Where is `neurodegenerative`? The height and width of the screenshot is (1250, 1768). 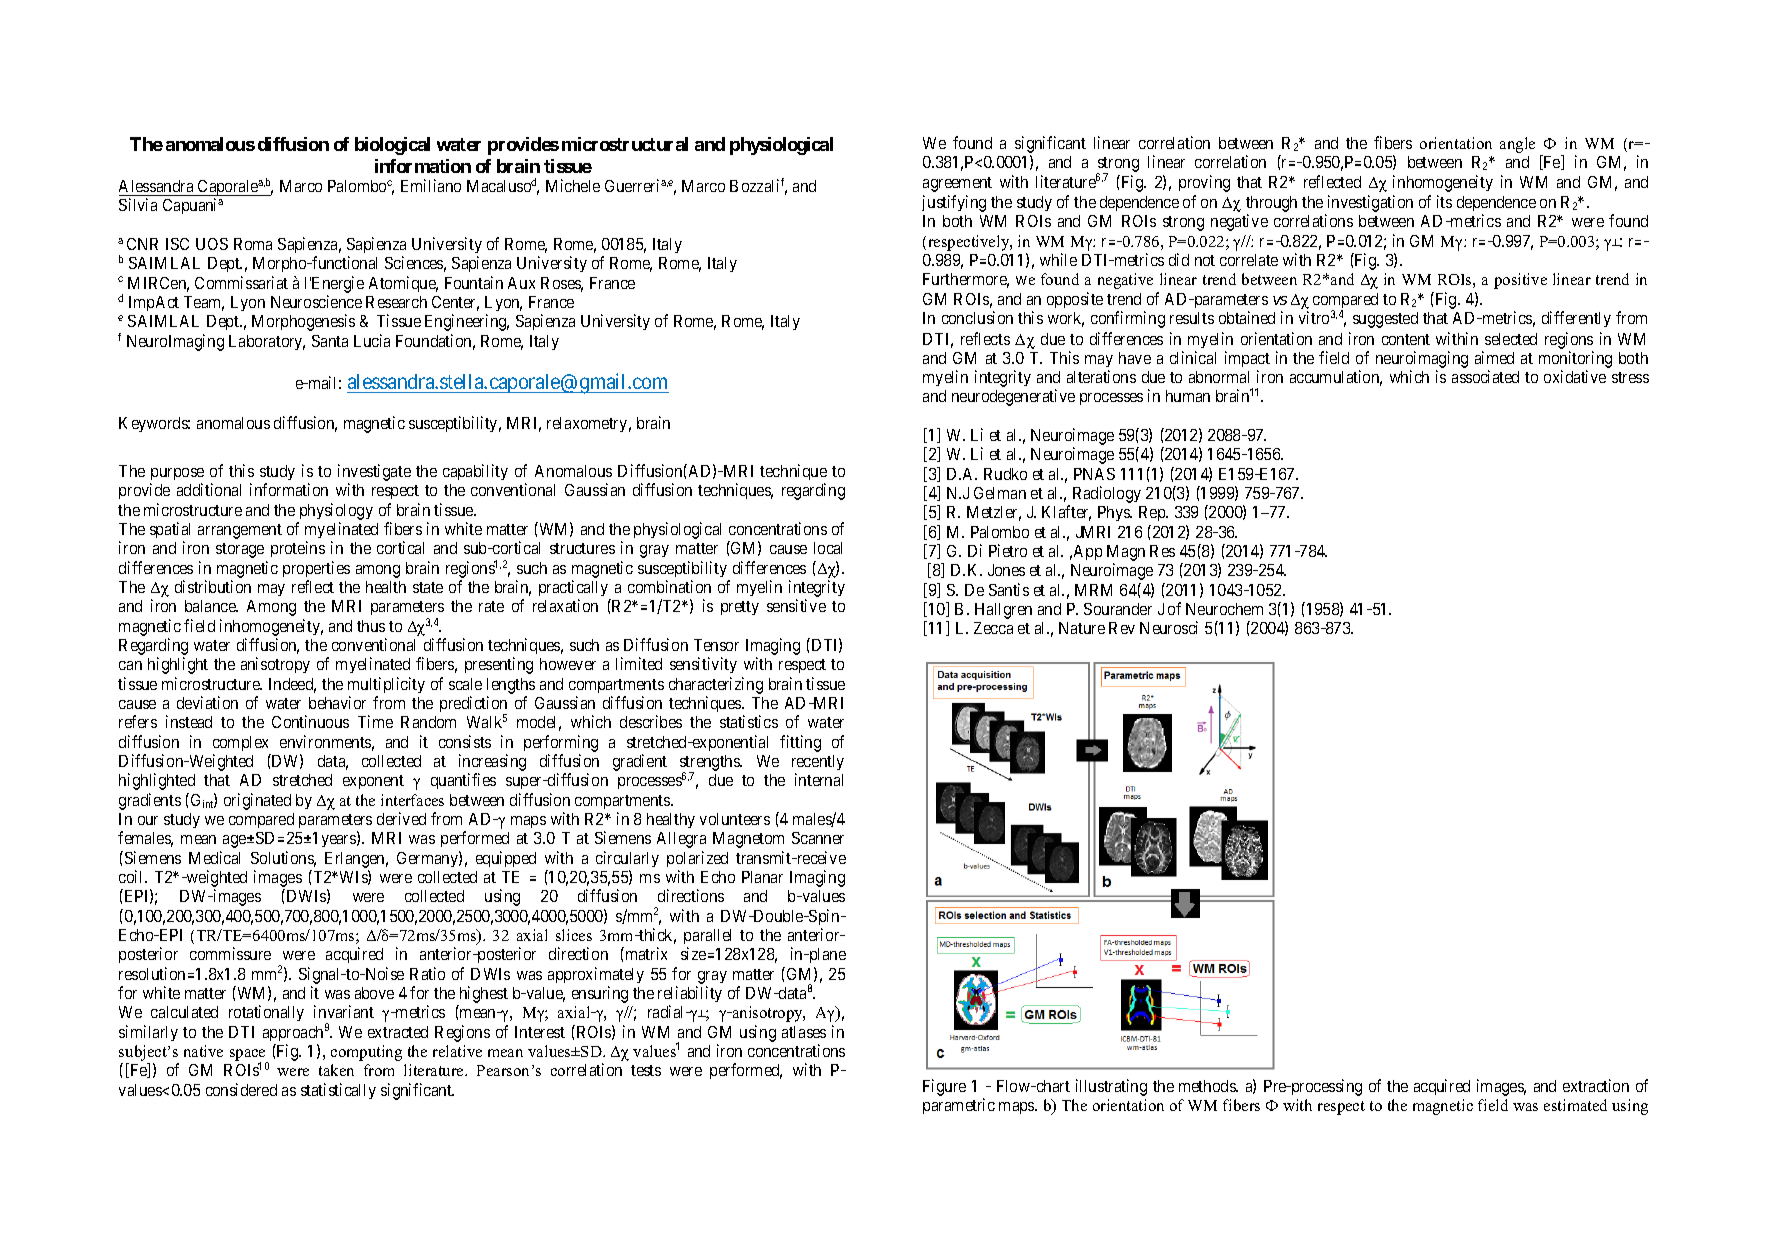
neurodegenerative is located at coordinates (1013, 397).
